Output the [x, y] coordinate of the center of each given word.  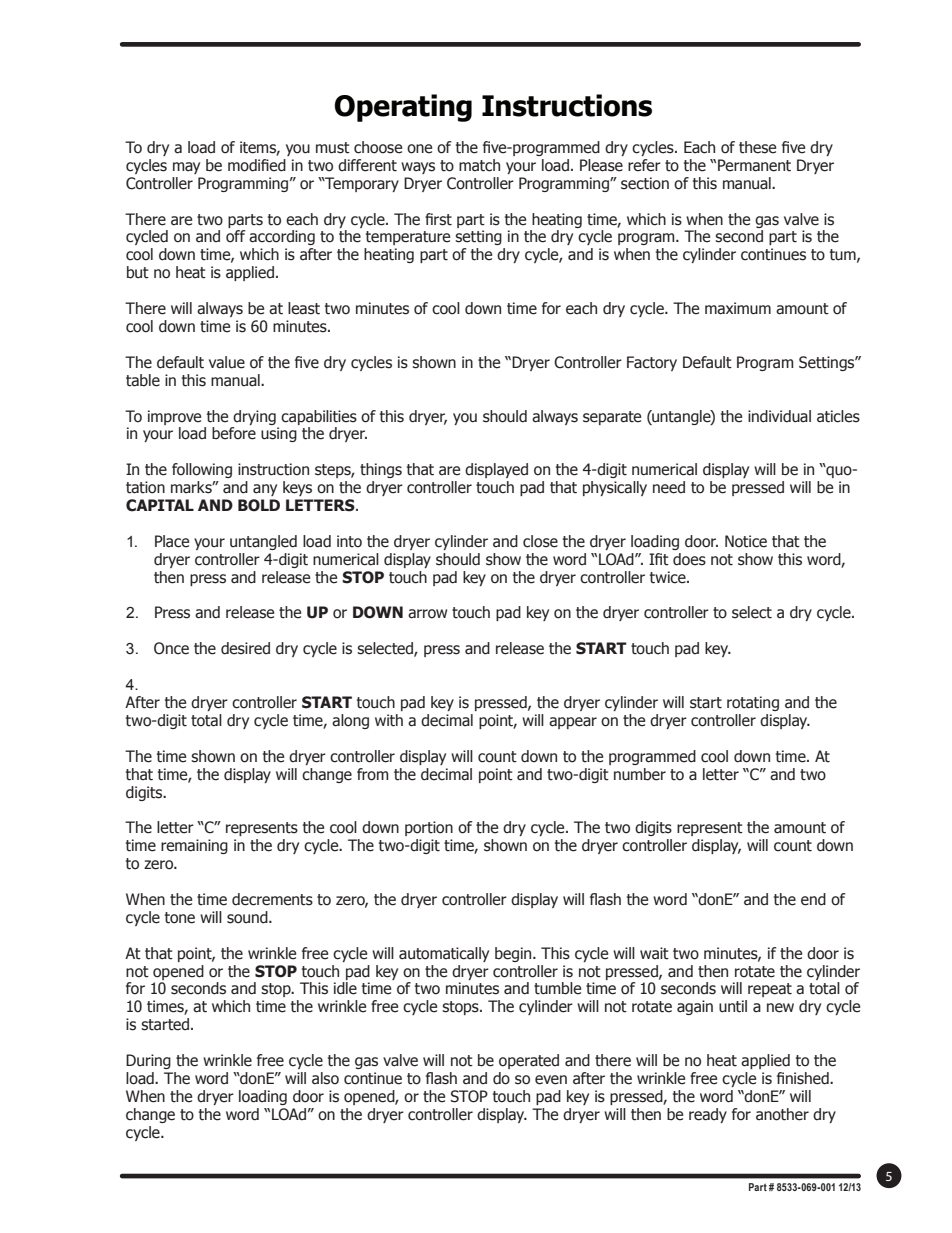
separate [612, 418]
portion [429, 828]
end [813, 899]
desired [245, 648]
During [148, 1061]
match [479, 165]
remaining [194, 846]
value [227, 362]
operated [529, 1061]
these [757, 147]
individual [779, 416]
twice [669, 577]
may [186, 168]
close [540, 541]
